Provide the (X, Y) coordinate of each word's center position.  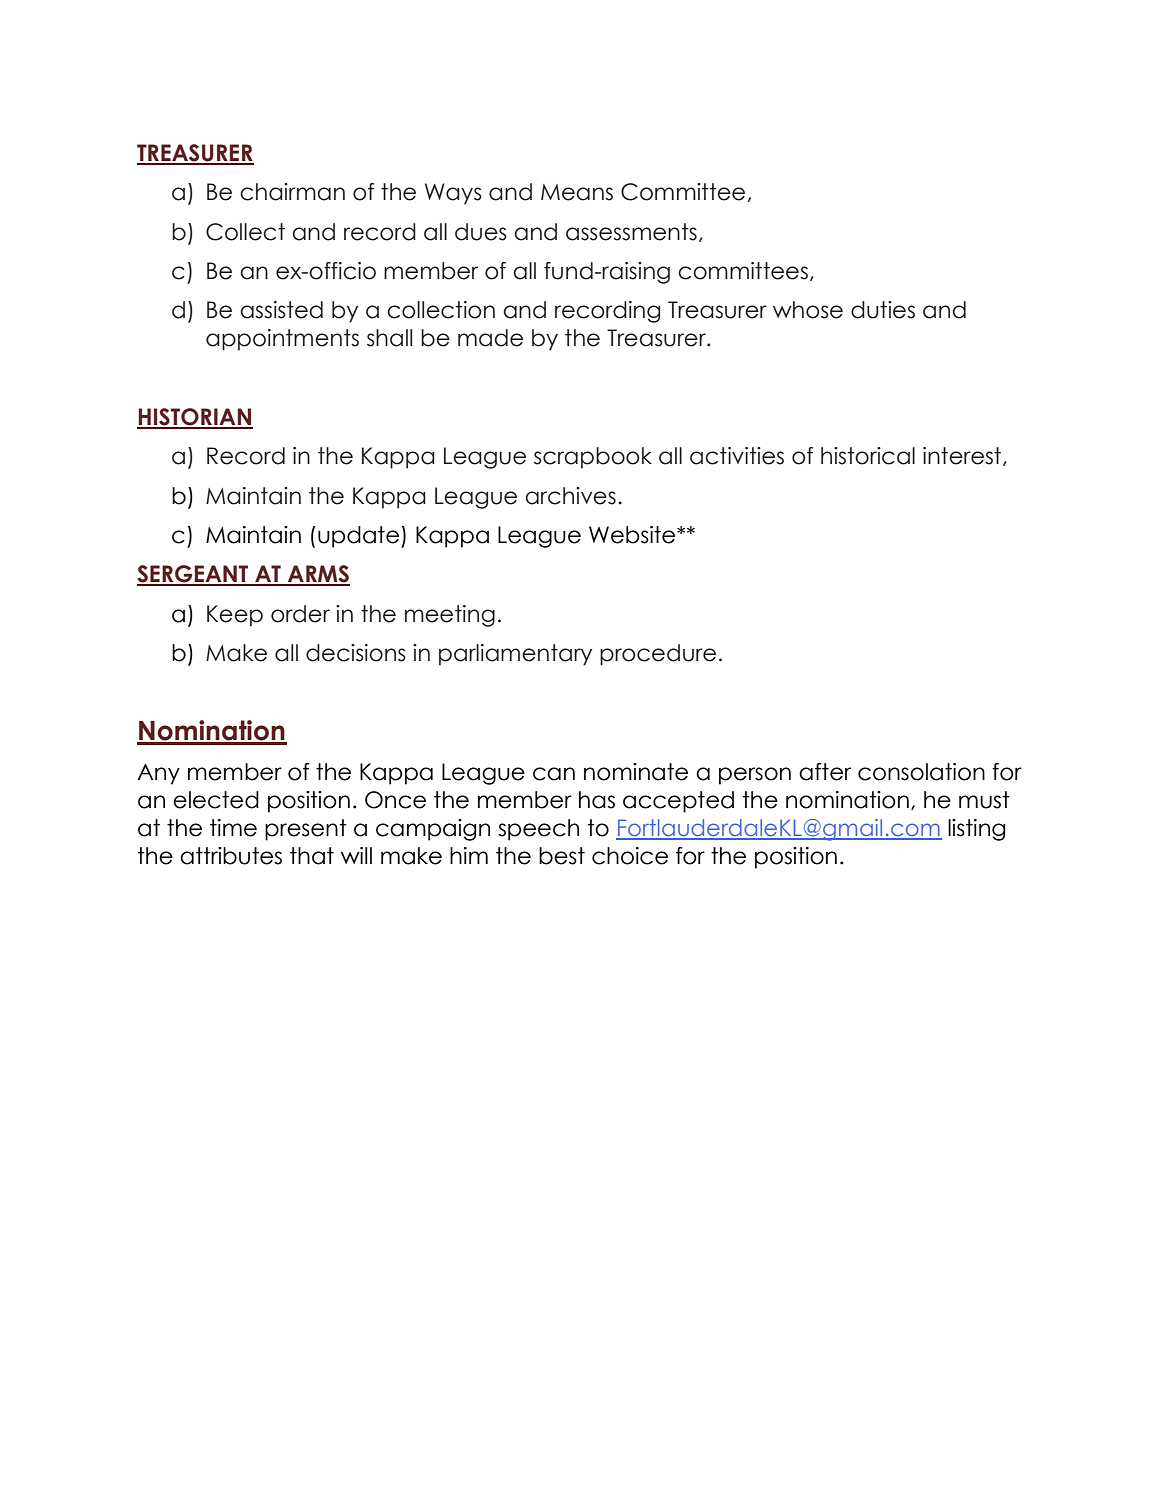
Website (633, 535)
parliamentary (515, 655)
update (358, 537)
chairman (292, 192)
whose (808, 310)
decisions (356, 653)
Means (577, 192)
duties (883, 310)
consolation (921, 772)
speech (538, 830)
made (490, 338)
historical (868, 456)
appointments (282, 340)
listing (977, 830)
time (233, 828)
